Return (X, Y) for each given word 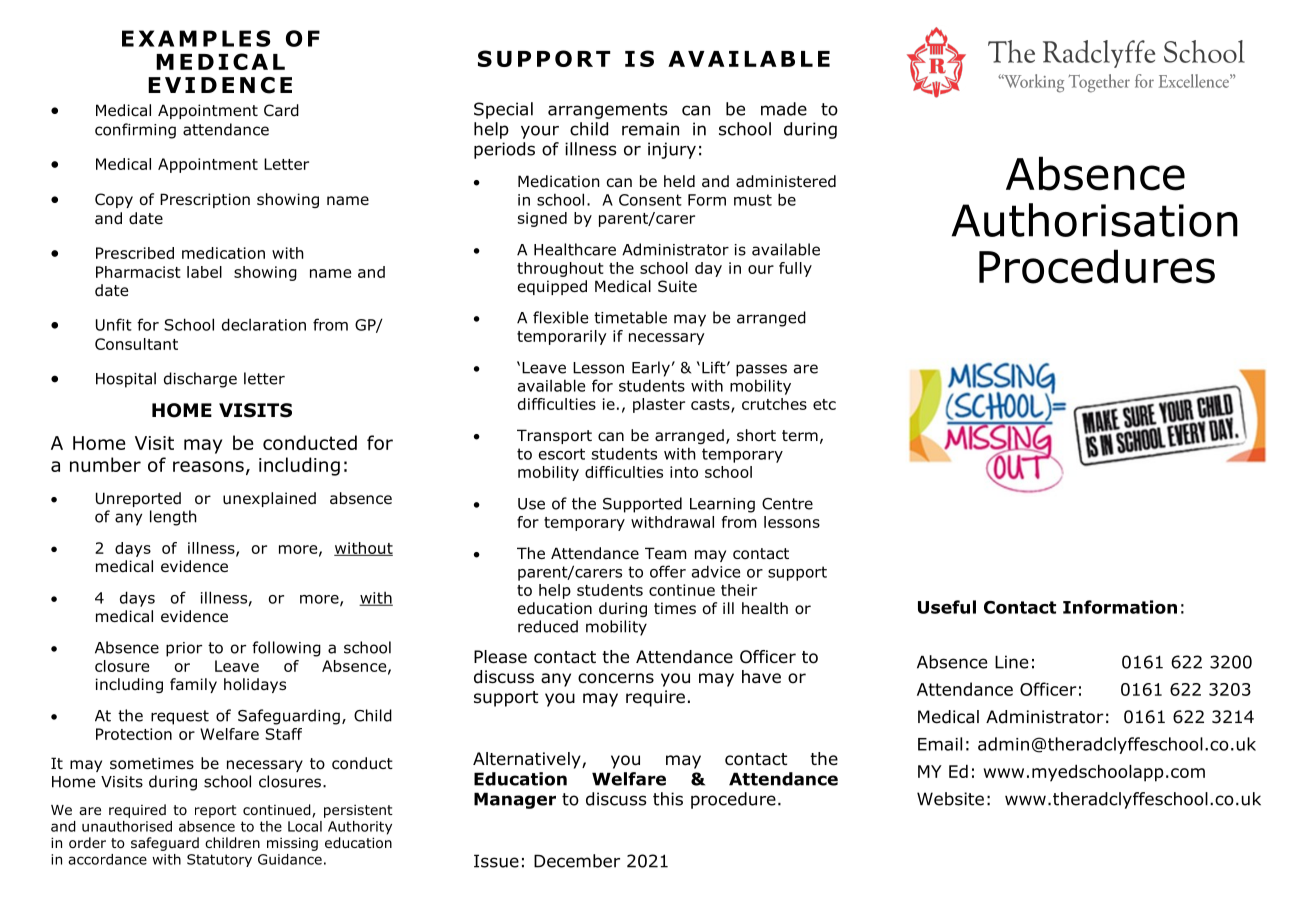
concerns (616, 678)
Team (666, 553)
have (761, 677)
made (784, 109)
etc (824, 404)
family (193, 685)
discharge (200, 380)
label (204, 272)
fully (795, 269)
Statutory (219, 860)
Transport (554, 436)
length (173, 518)
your (540, 132)
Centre (787, 504)
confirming (135, 131)
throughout (560, 269)
